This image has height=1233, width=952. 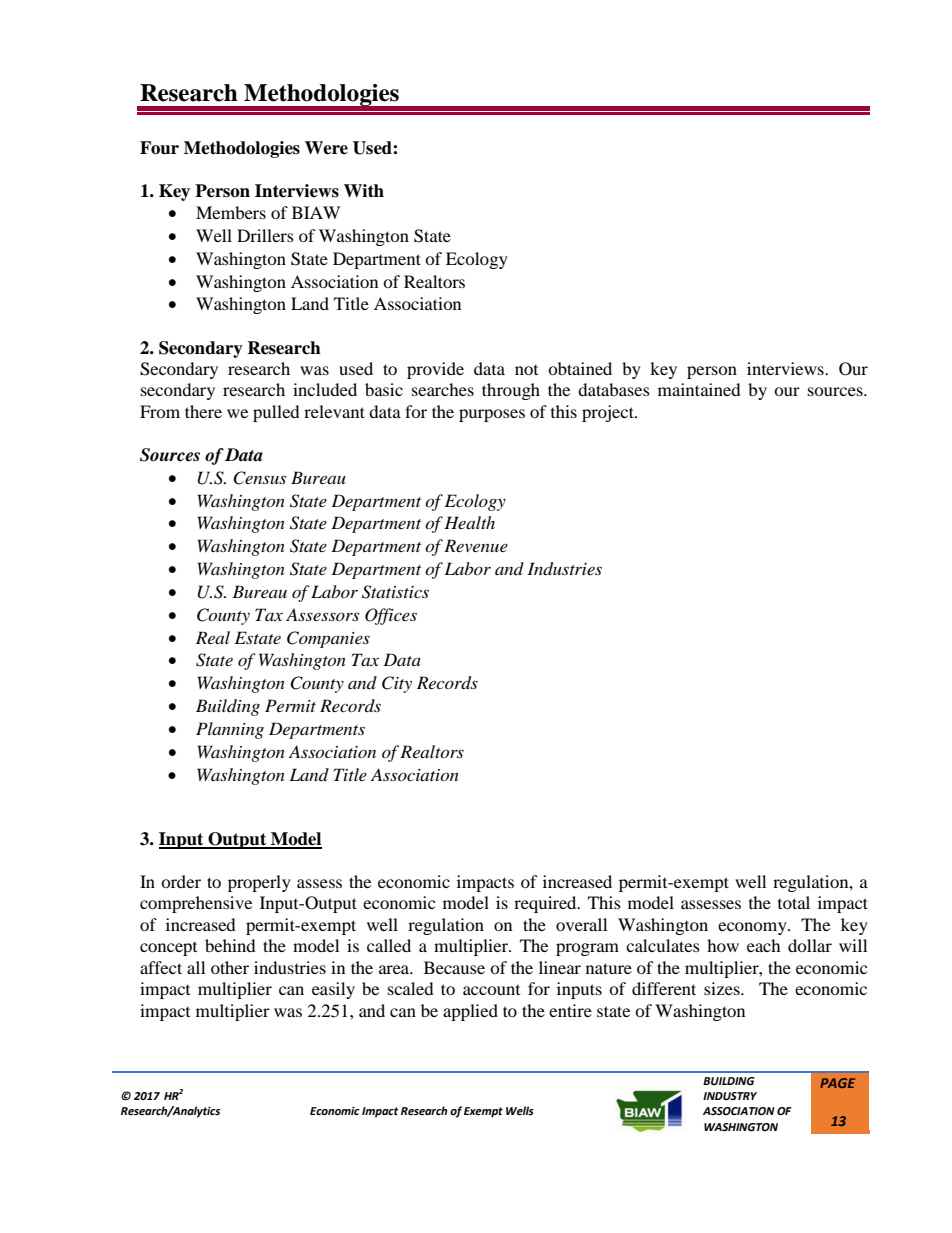 I want to click on maintained, so click(x=699, y=389).
